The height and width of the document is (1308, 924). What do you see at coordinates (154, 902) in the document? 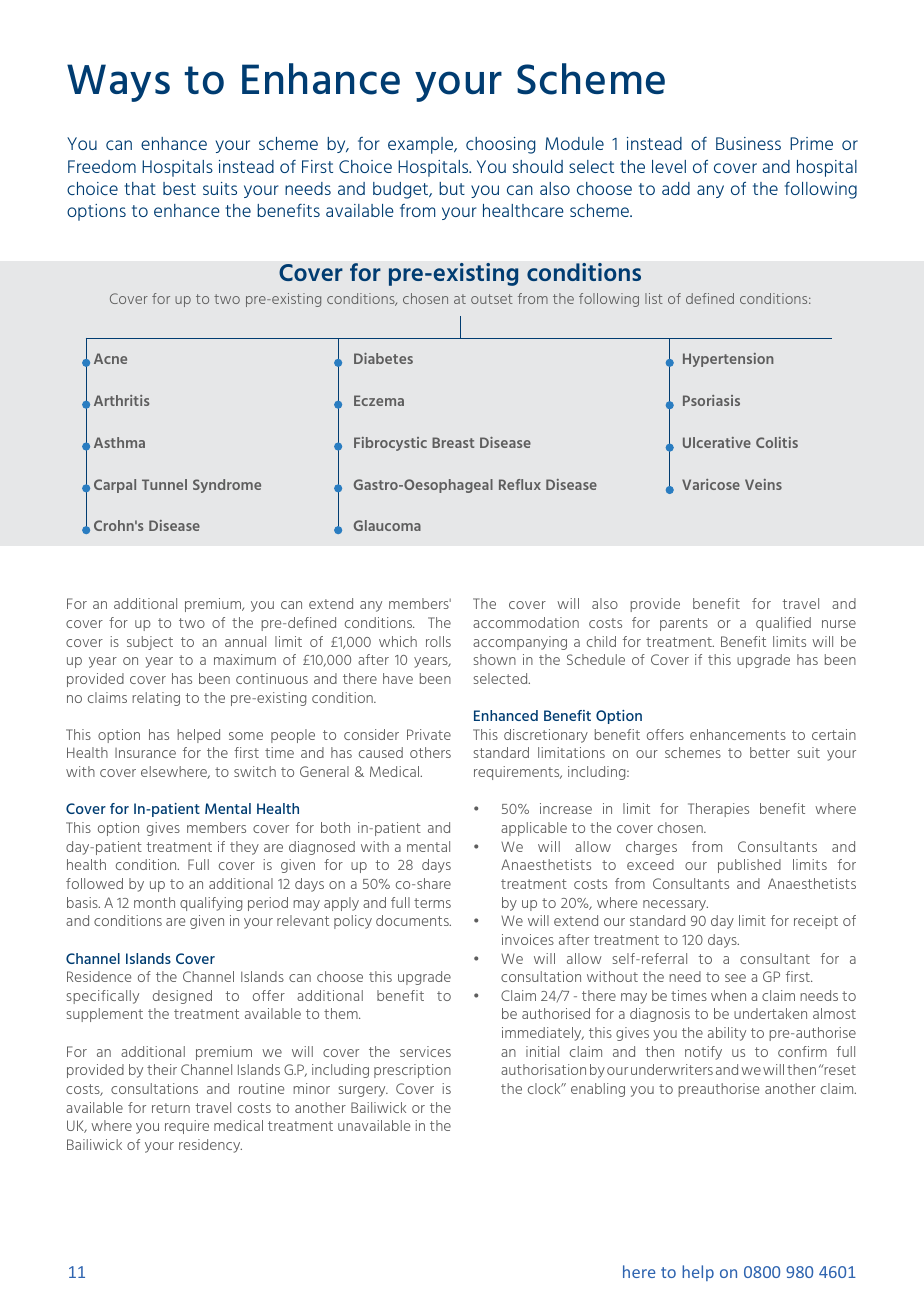
I see `month` at bounding box center [154, 902].
